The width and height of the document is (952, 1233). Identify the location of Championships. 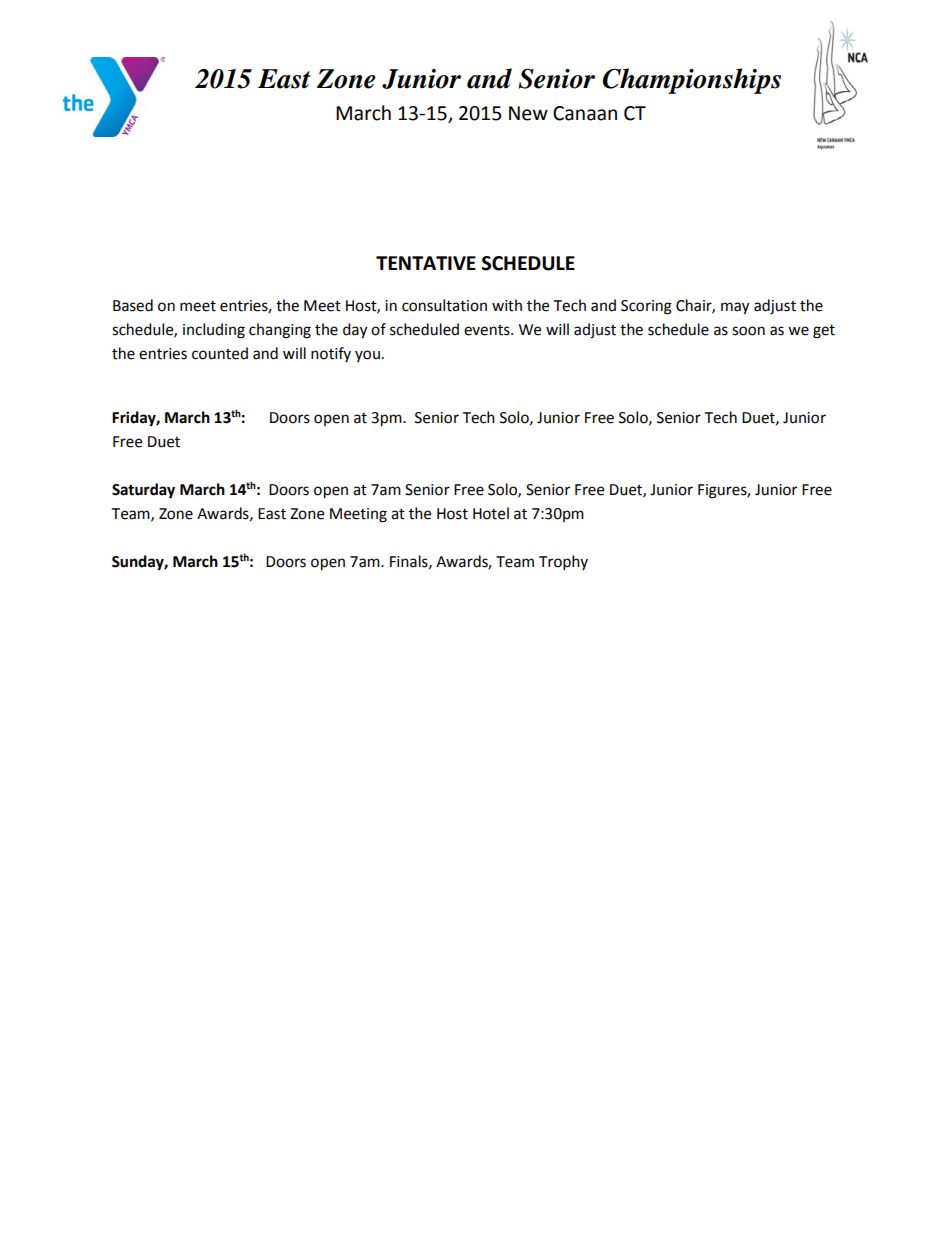
(691, 81).
